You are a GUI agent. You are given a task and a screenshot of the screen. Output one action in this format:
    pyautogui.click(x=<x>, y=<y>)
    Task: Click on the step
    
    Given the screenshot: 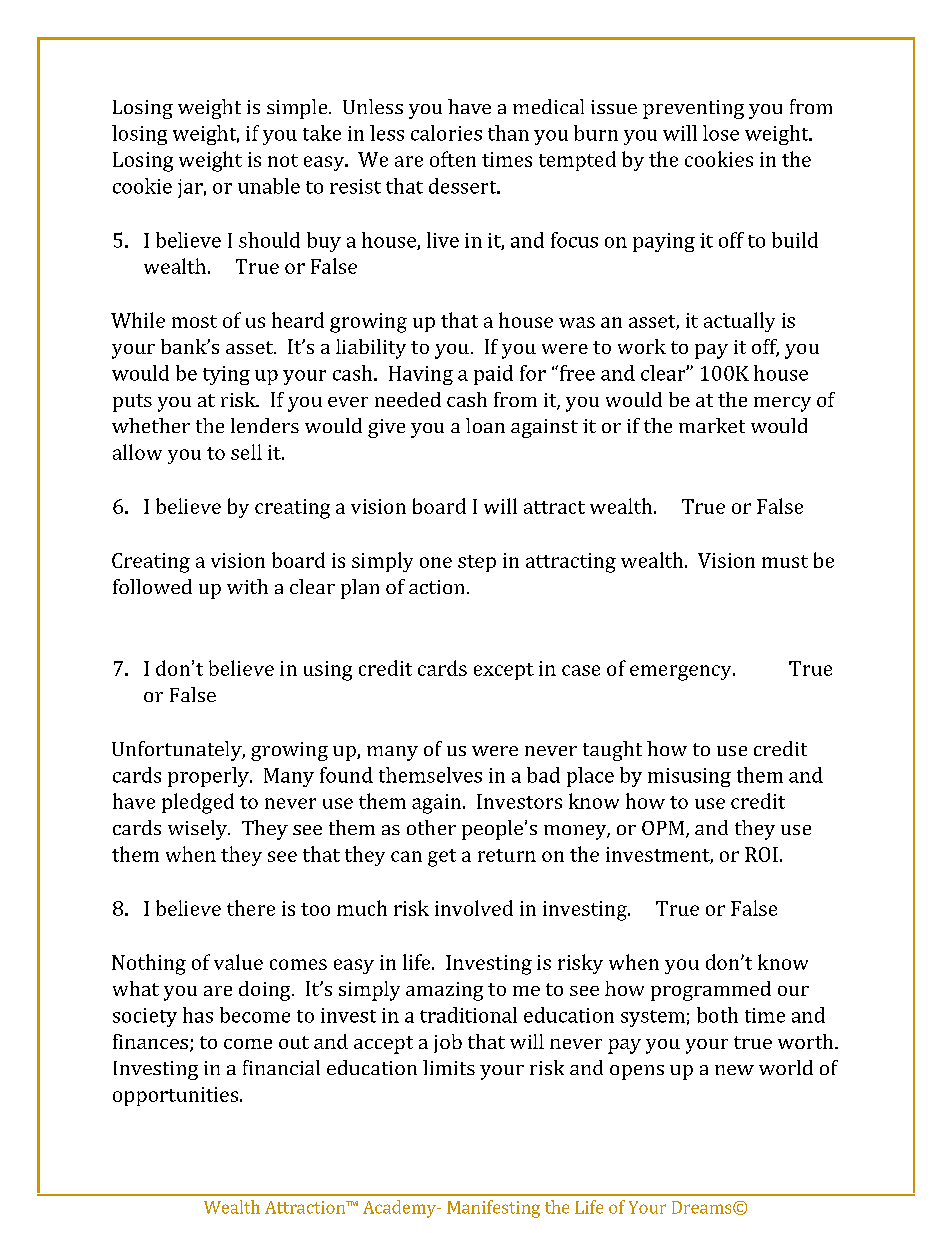 What is the action you would take?
    pyautogui.click(x=477, y=563)
